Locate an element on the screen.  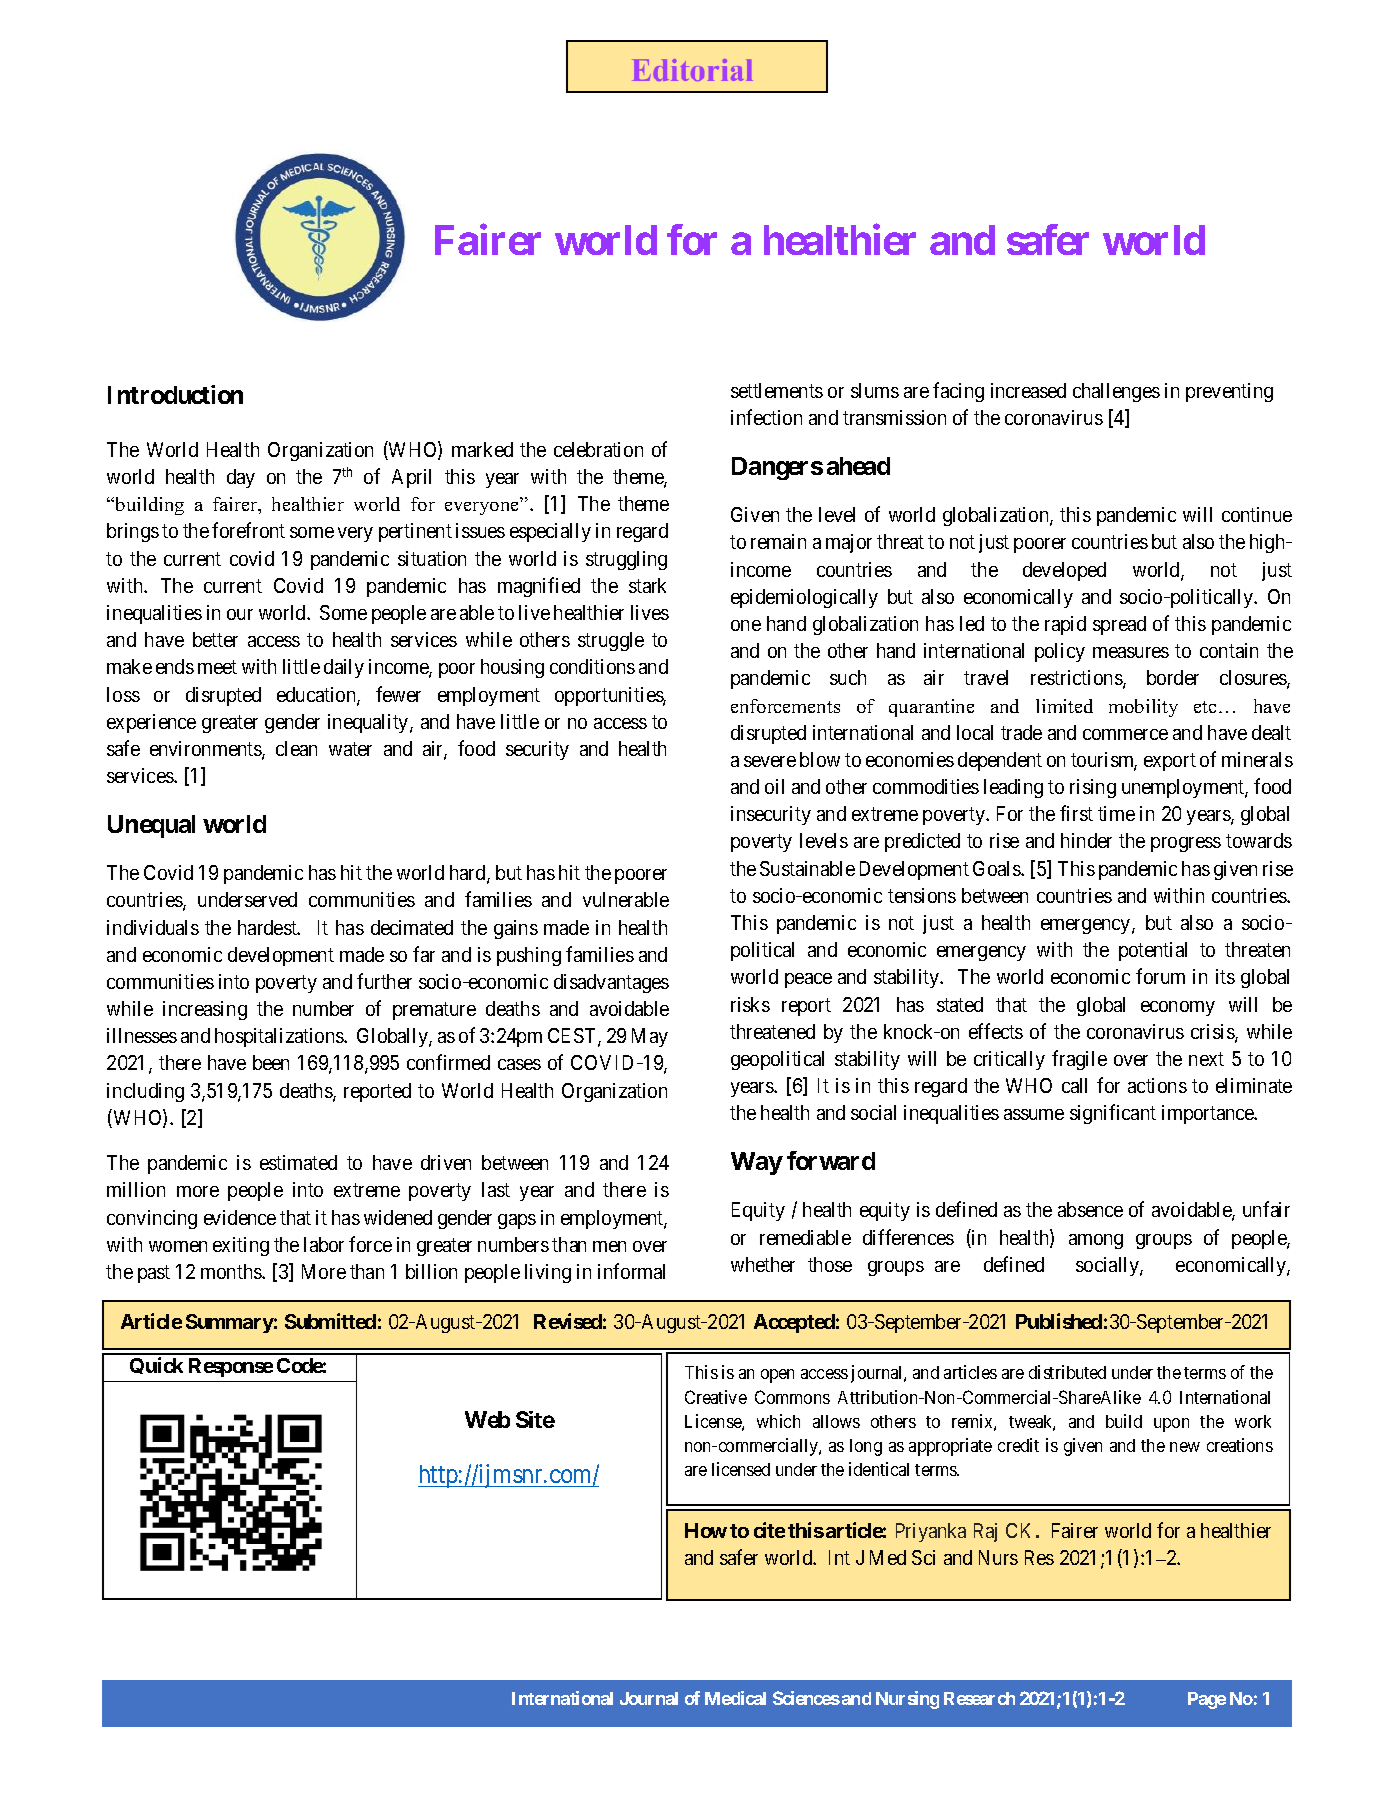
Page is located at coordinates (1207, 1700).
